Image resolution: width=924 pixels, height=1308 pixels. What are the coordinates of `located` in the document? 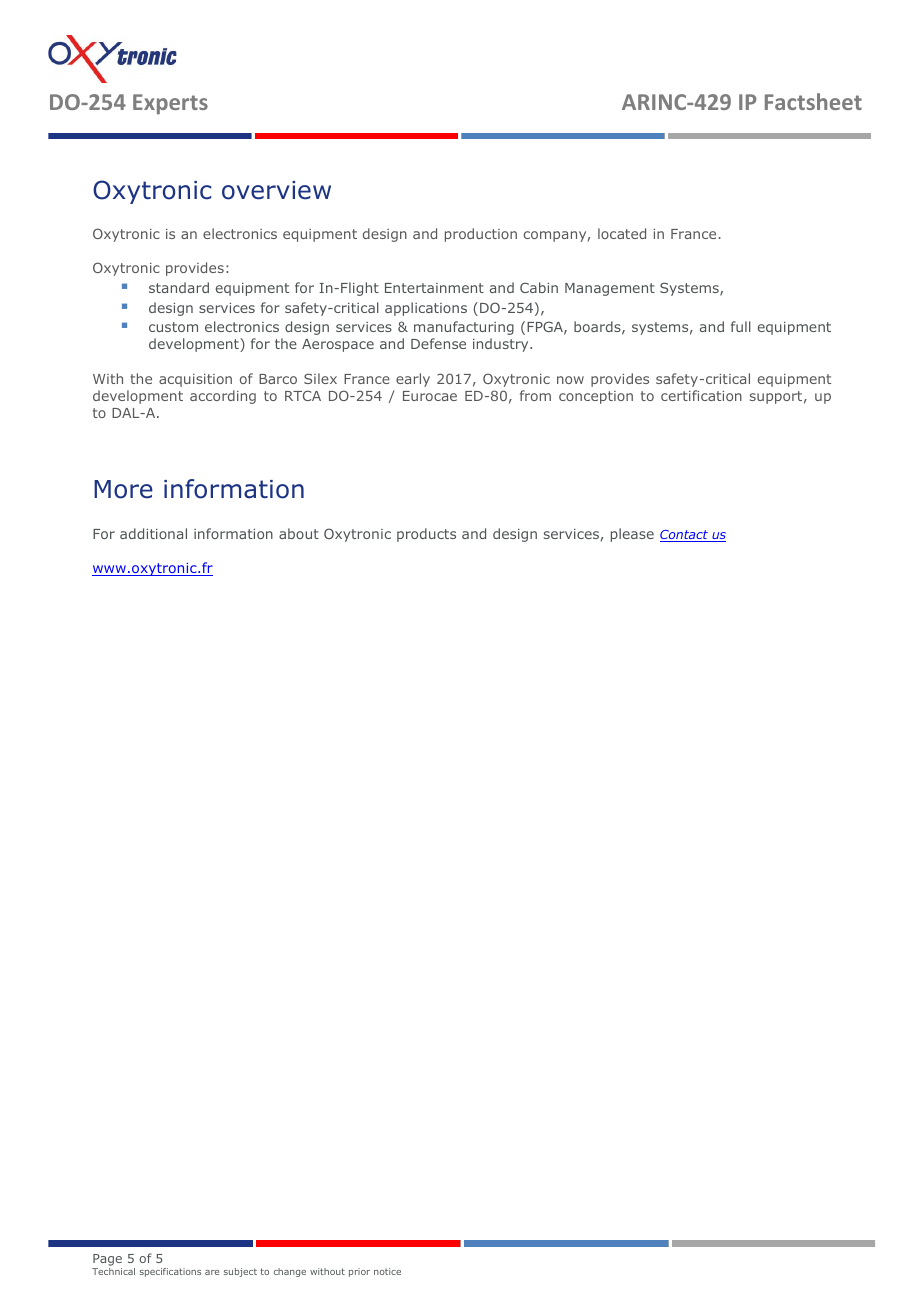 It's located at (622, 233).
